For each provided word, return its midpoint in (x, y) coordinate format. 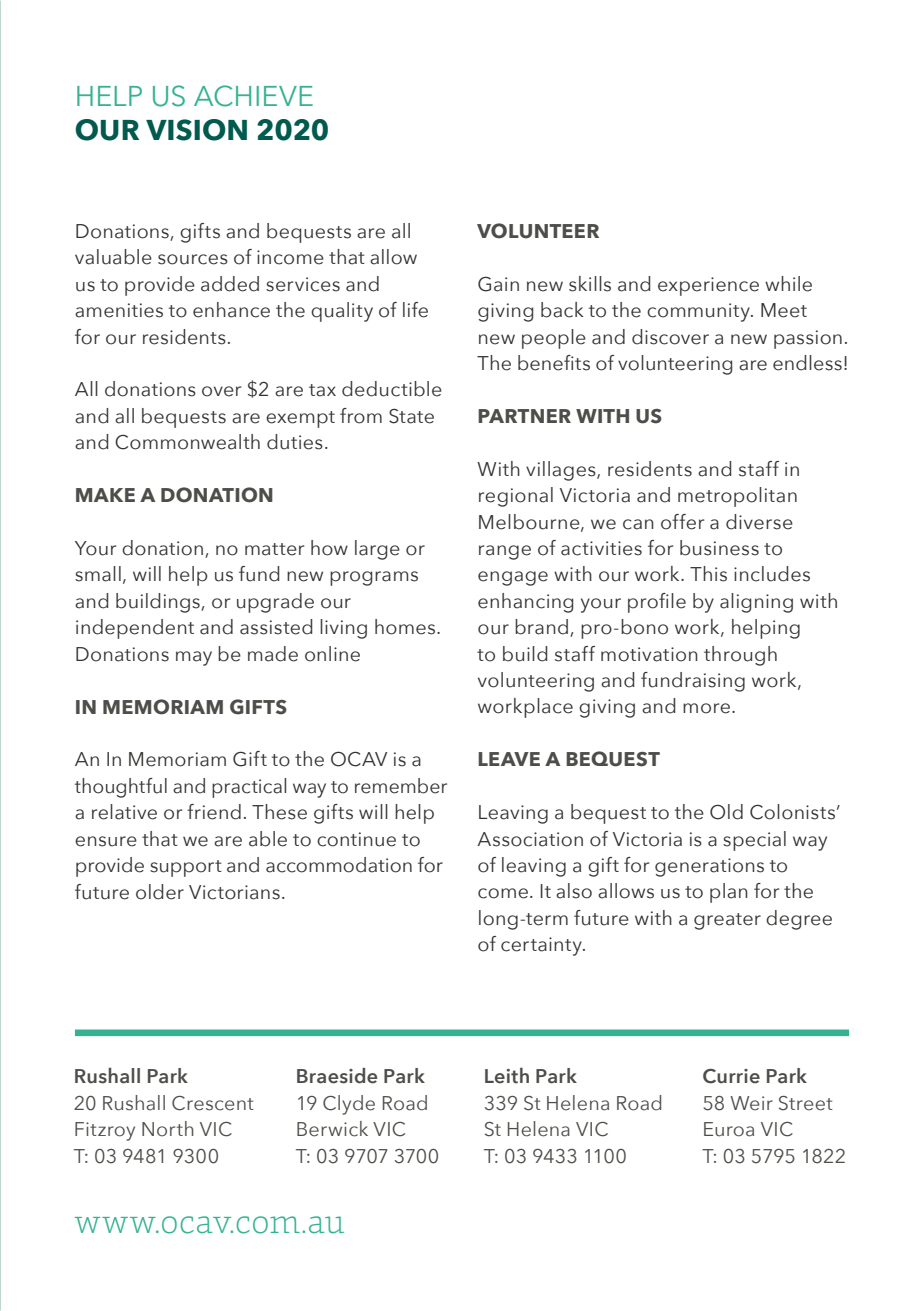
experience (708, 286)
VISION (196, 130)
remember (401, 786)
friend (214, 812)
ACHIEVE (253, 96)
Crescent (213, 1103)
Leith (507, 1075)
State (411, 416)
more (706, 708)
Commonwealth (187, 442)
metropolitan (737, 497)
